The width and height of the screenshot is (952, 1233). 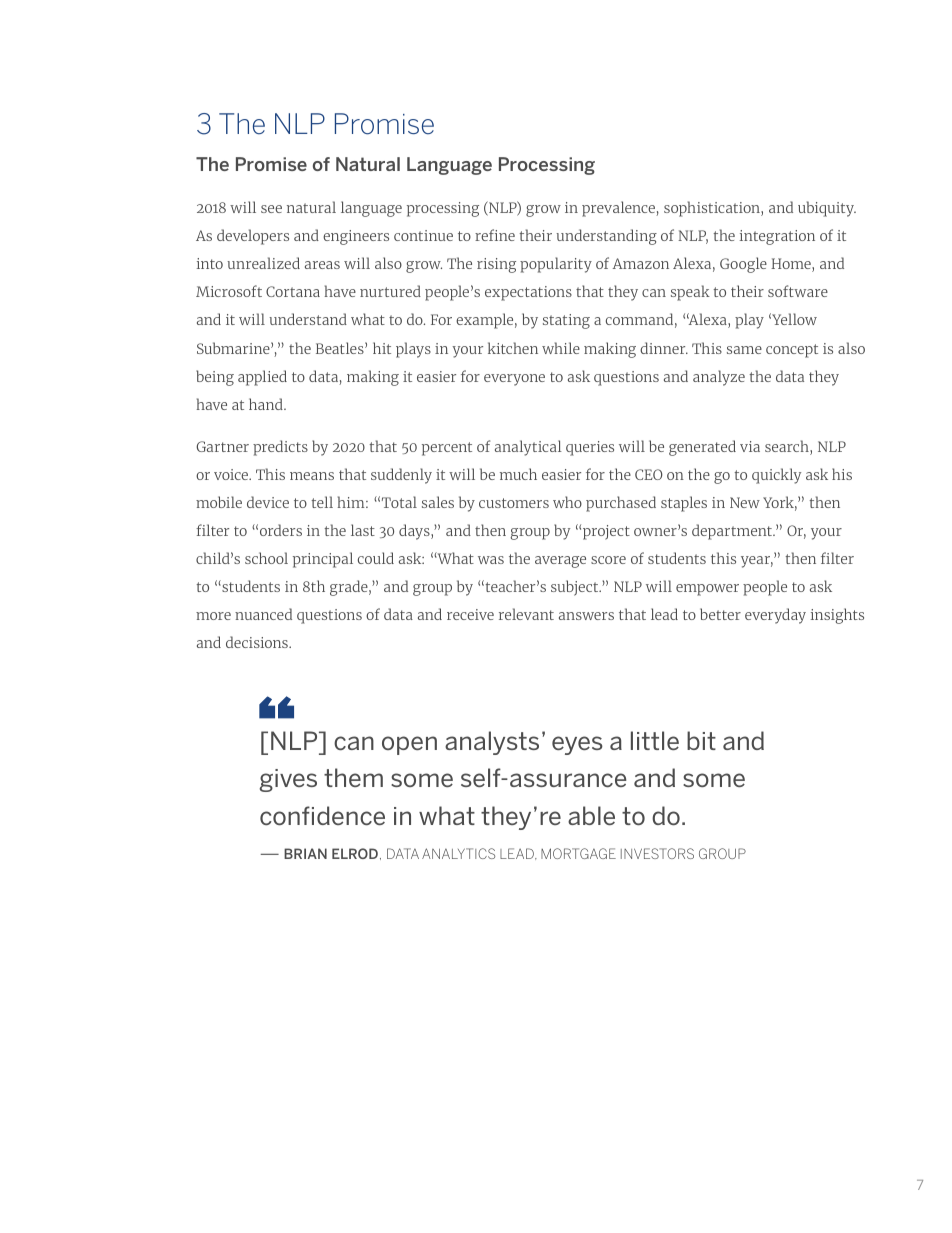 I want to click on refine, so click(x=495, y=235).
